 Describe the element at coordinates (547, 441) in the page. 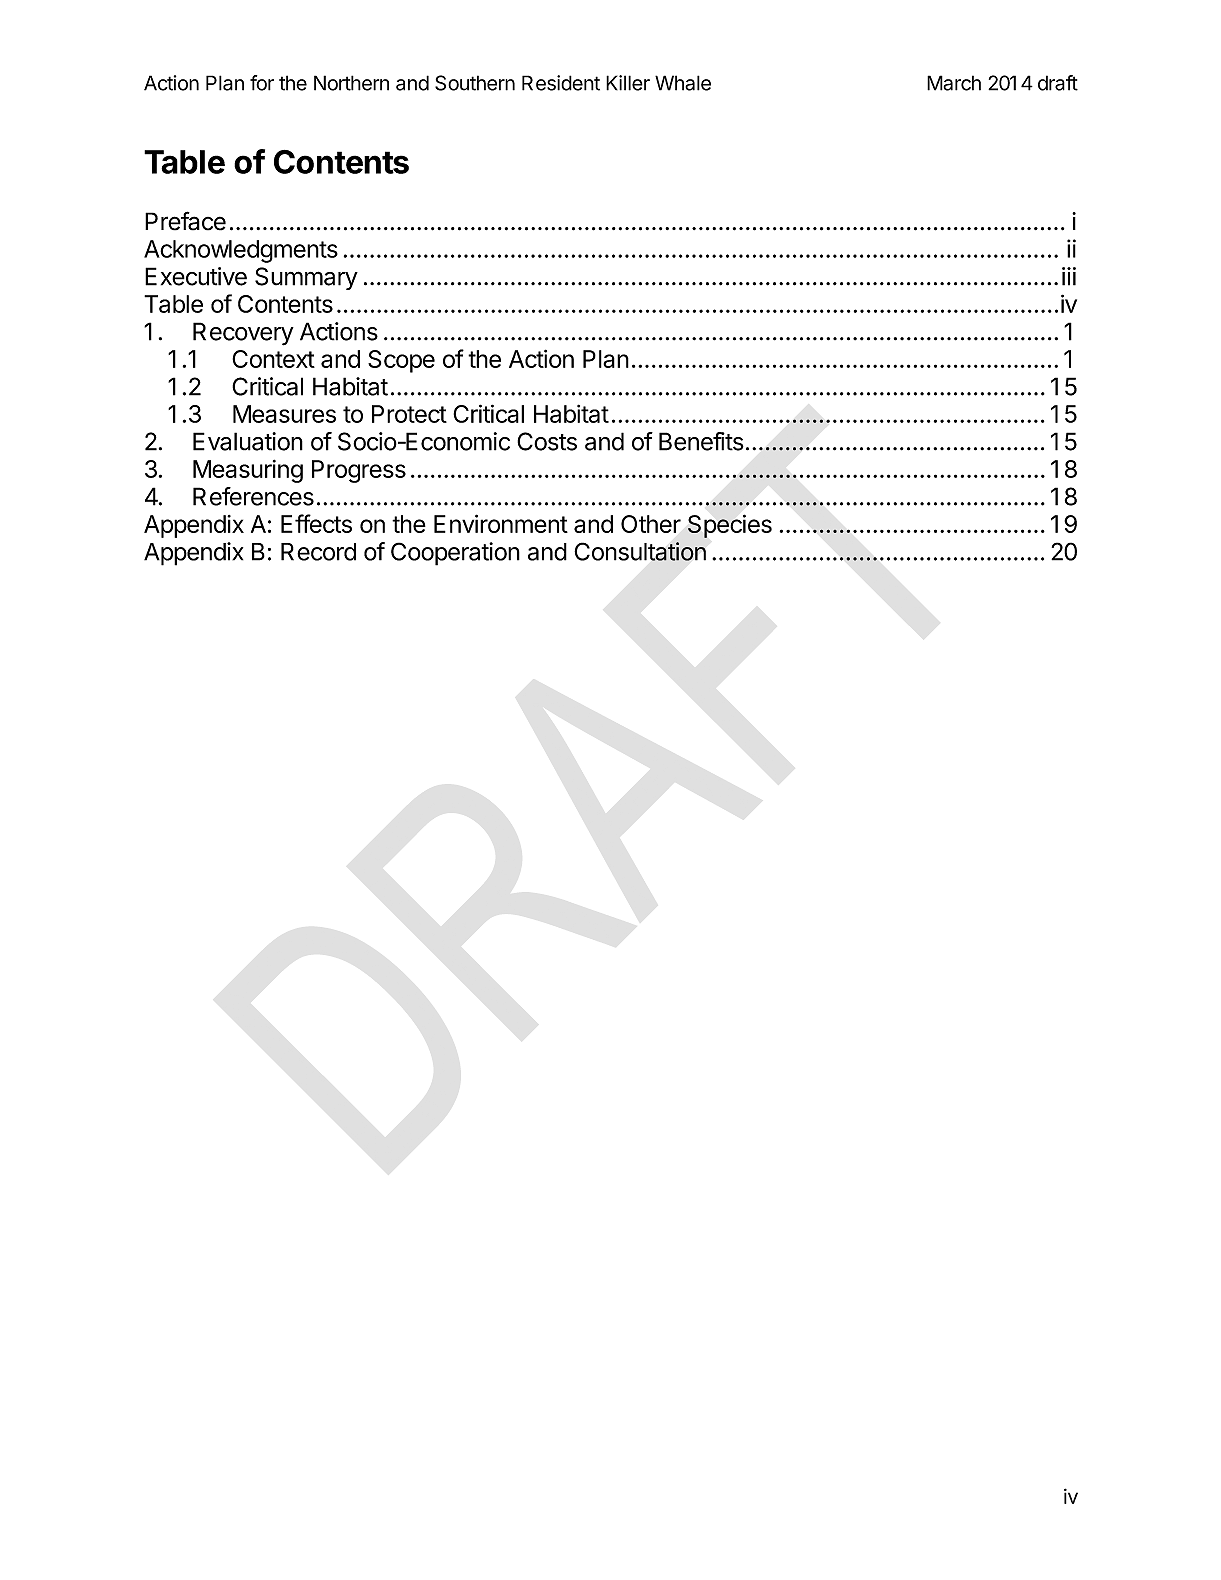

I see `Costs` at that location.
